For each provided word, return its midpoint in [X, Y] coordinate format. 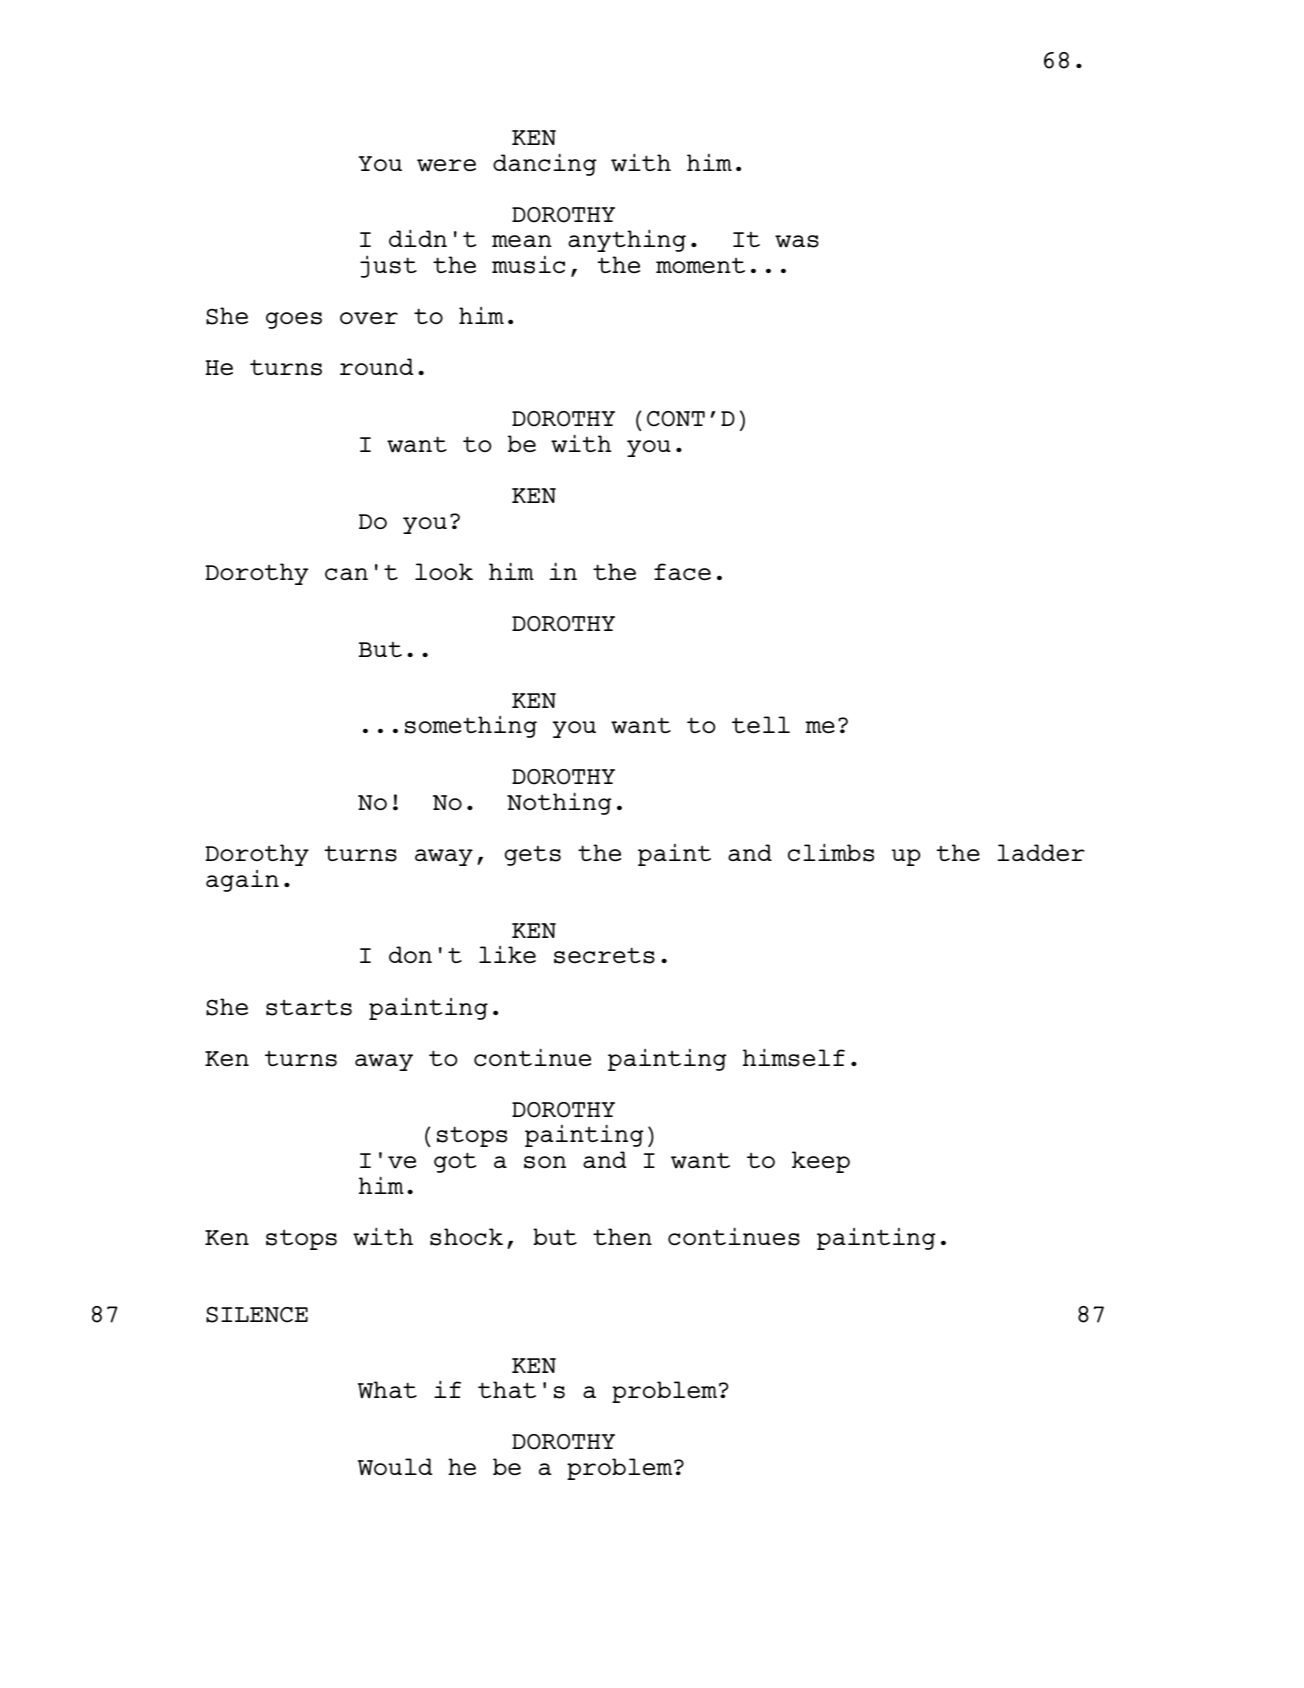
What [387, 1389]
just [388, 266]
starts [309, 1008]
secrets [604, 955]
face [682, 571]
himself [794, 1057]
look [444, 571]
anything [627, 240]
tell [761, 724]
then [622, 1236]
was [797, 241]
